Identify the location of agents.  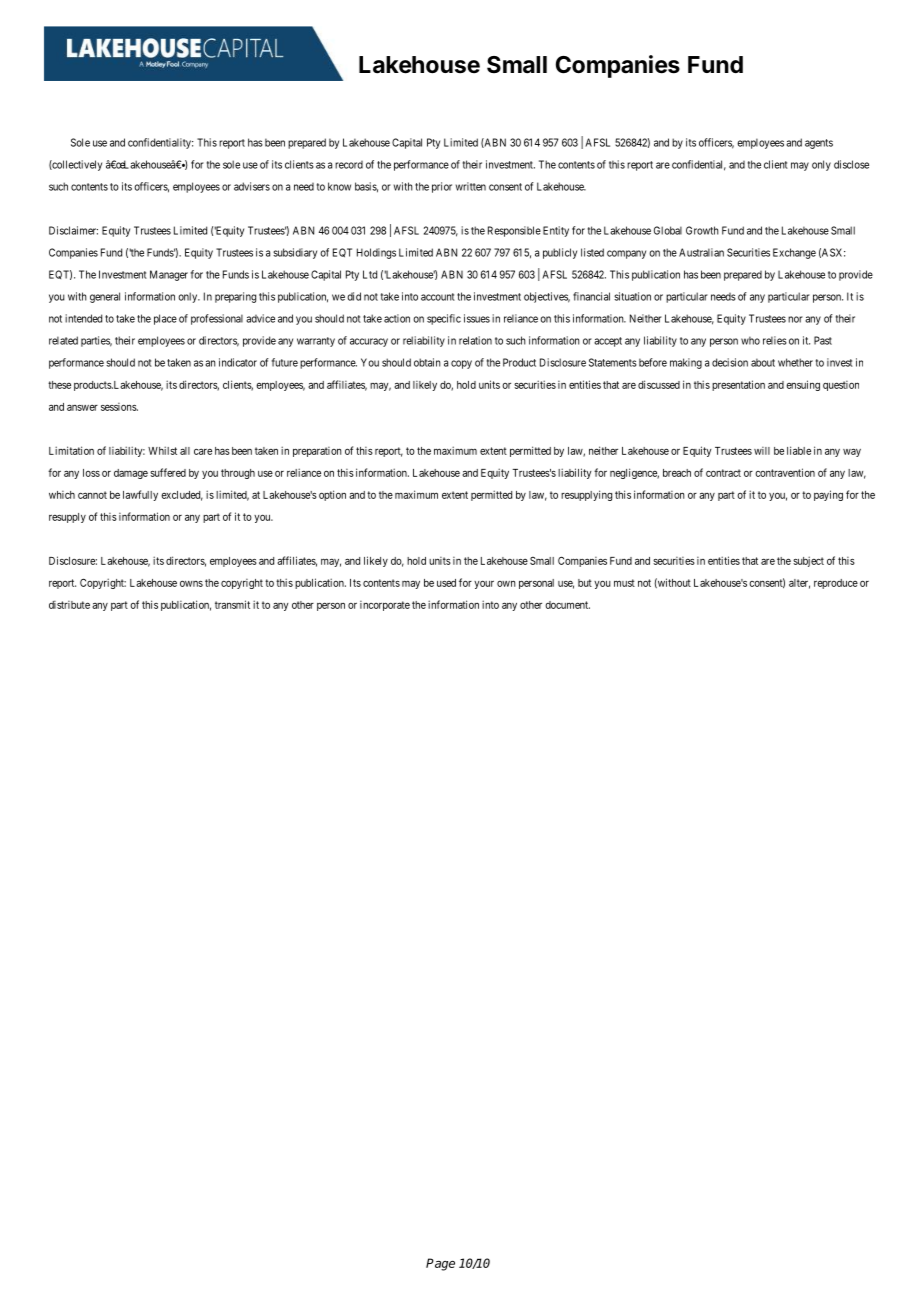
(819, 144).
